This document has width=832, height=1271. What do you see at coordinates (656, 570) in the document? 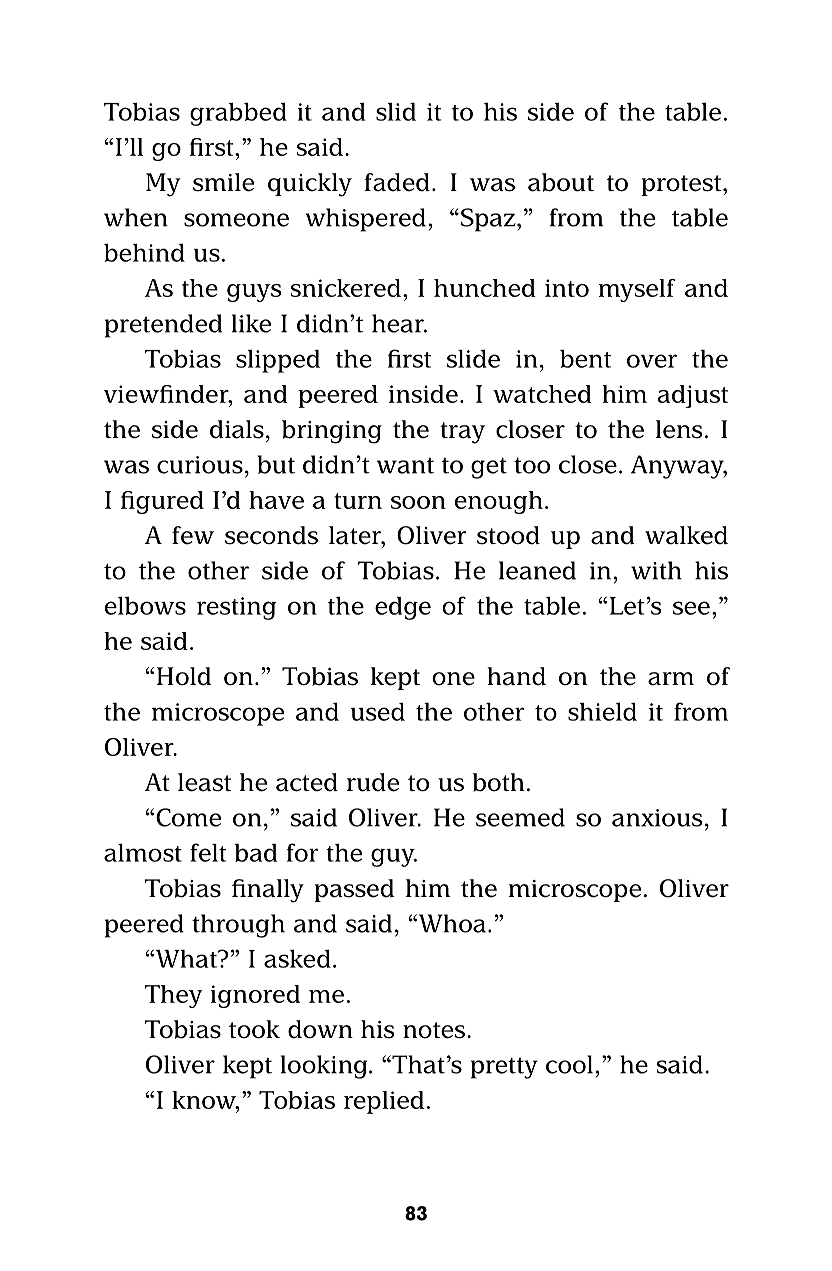
I see `with` at bounding box center [656, 570].
